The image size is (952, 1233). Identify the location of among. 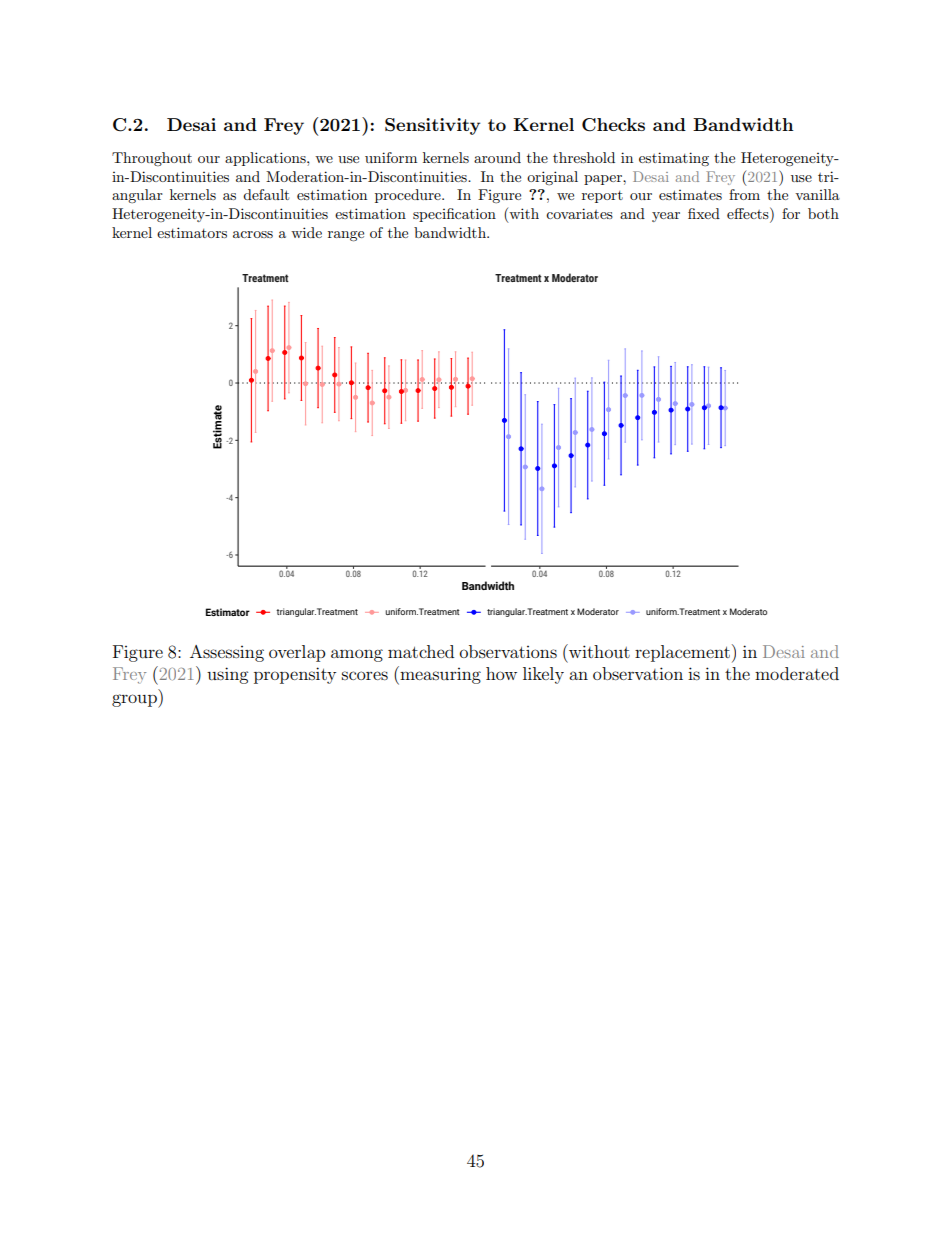
(357, 655).
